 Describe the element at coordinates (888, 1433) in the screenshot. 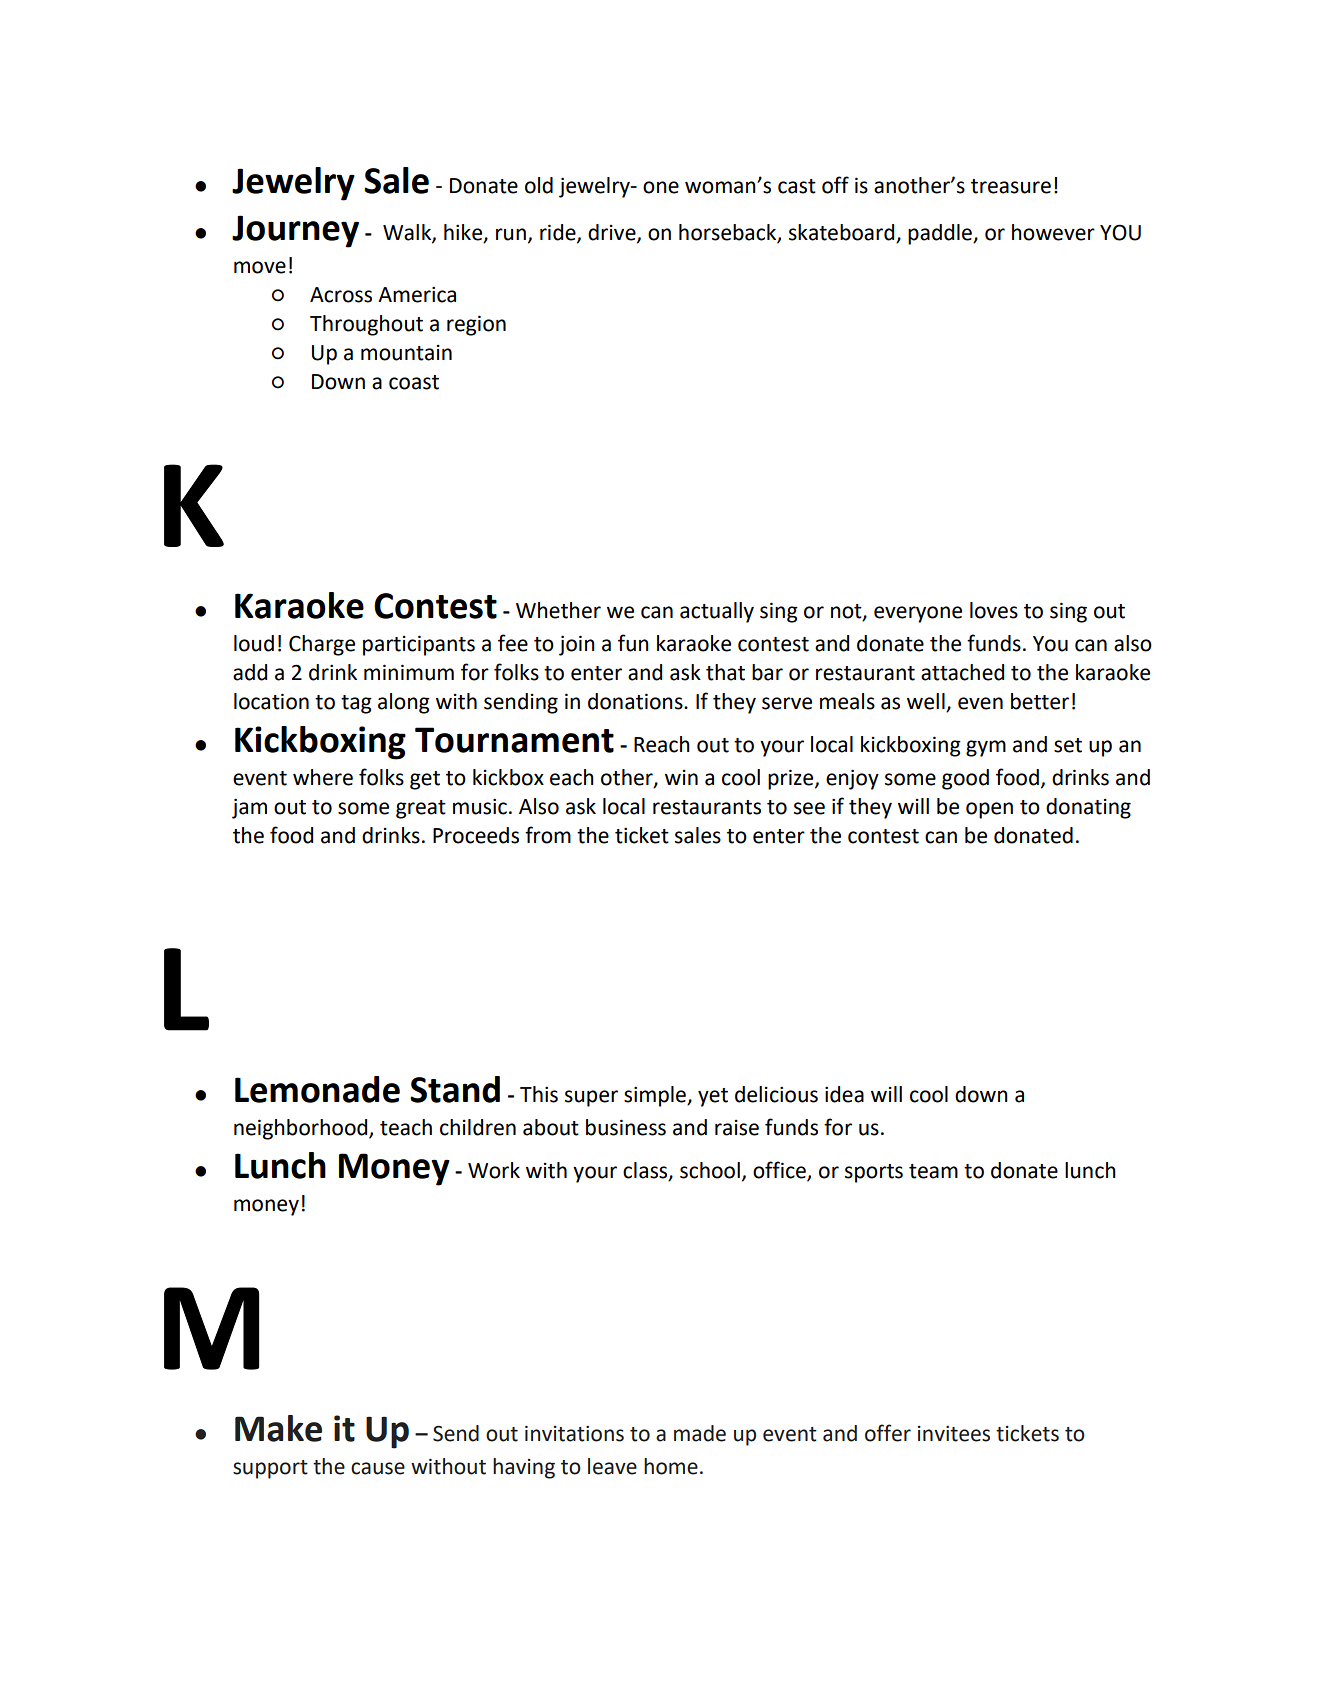

I see `offer` at that location.
